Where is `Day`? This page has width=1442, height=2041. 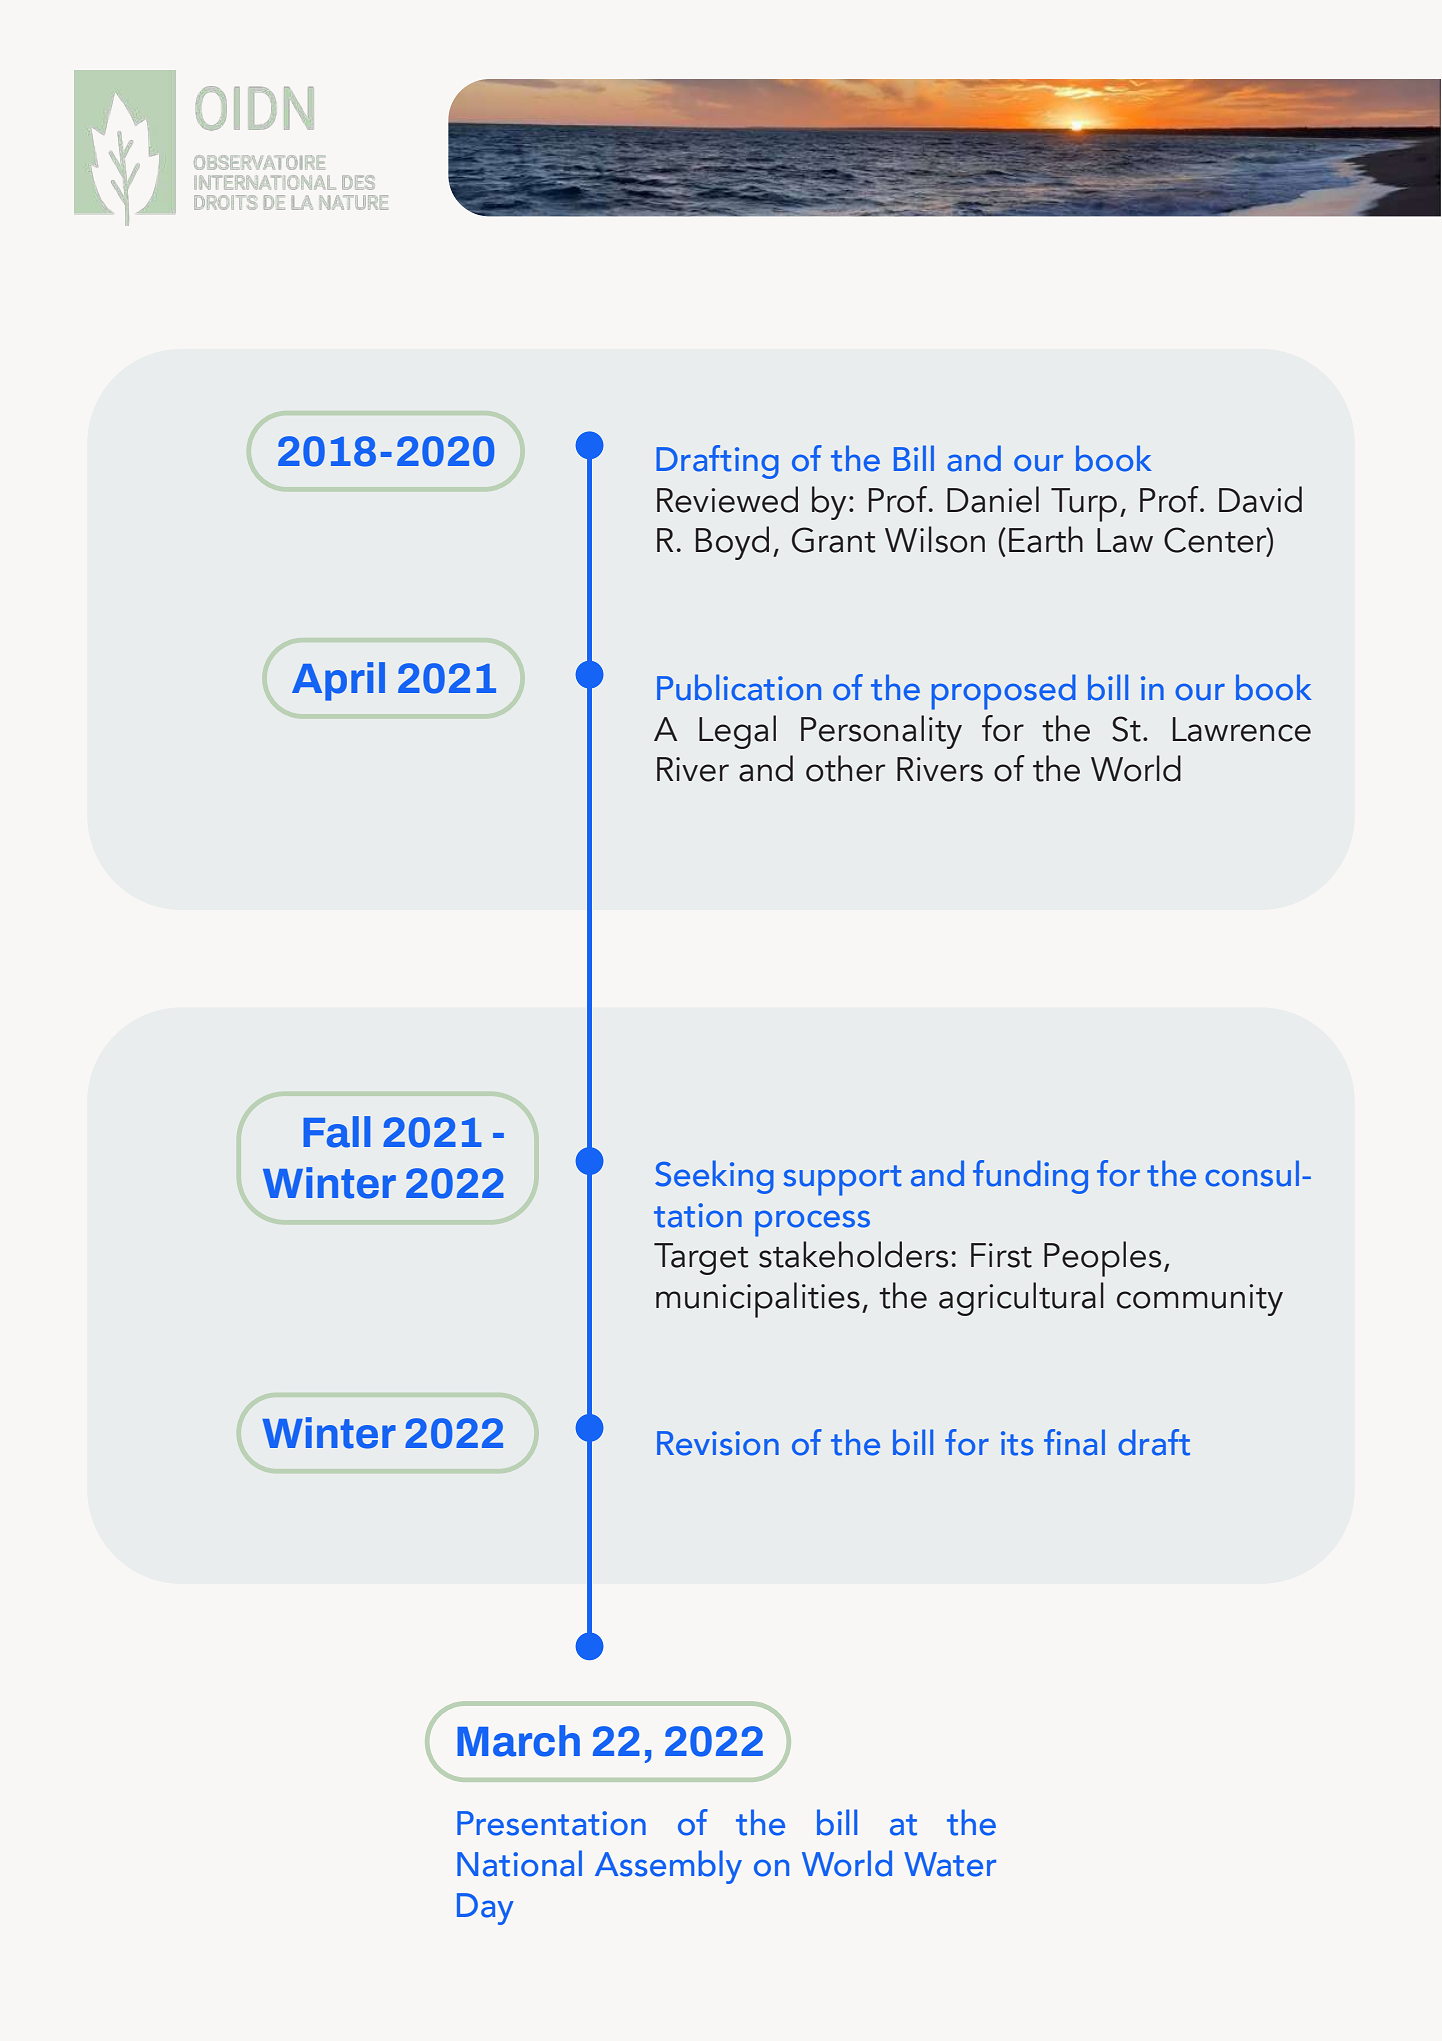 Day is located at coordinates (485, 1909).
